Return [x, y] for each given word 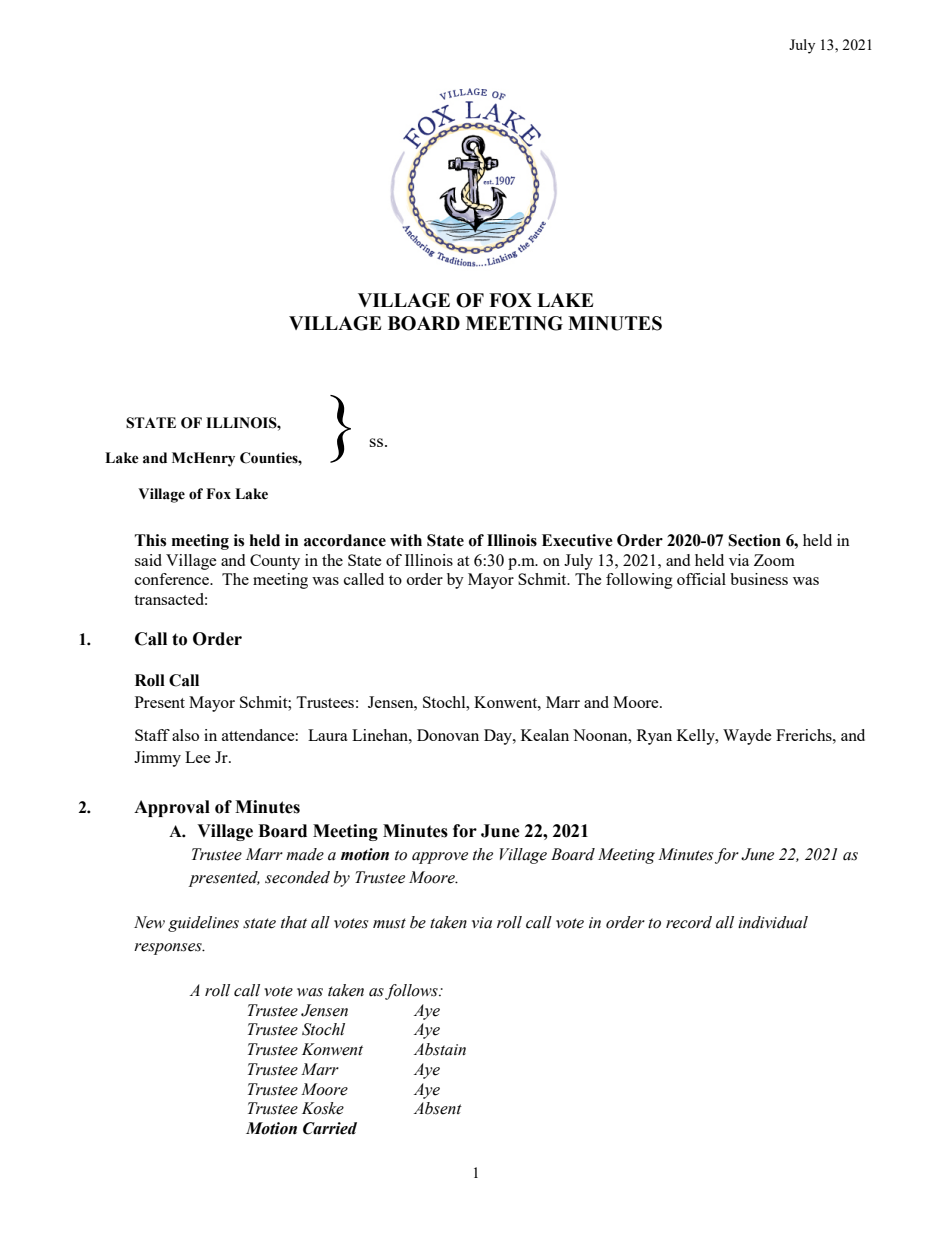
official [701, 579]
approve [440, 858]
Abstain [440, 1049]
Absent [438, 1108]
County [275, 562]
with [406, 540]
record [689, 922]
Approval [172, 808]
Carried [330, 1128]
